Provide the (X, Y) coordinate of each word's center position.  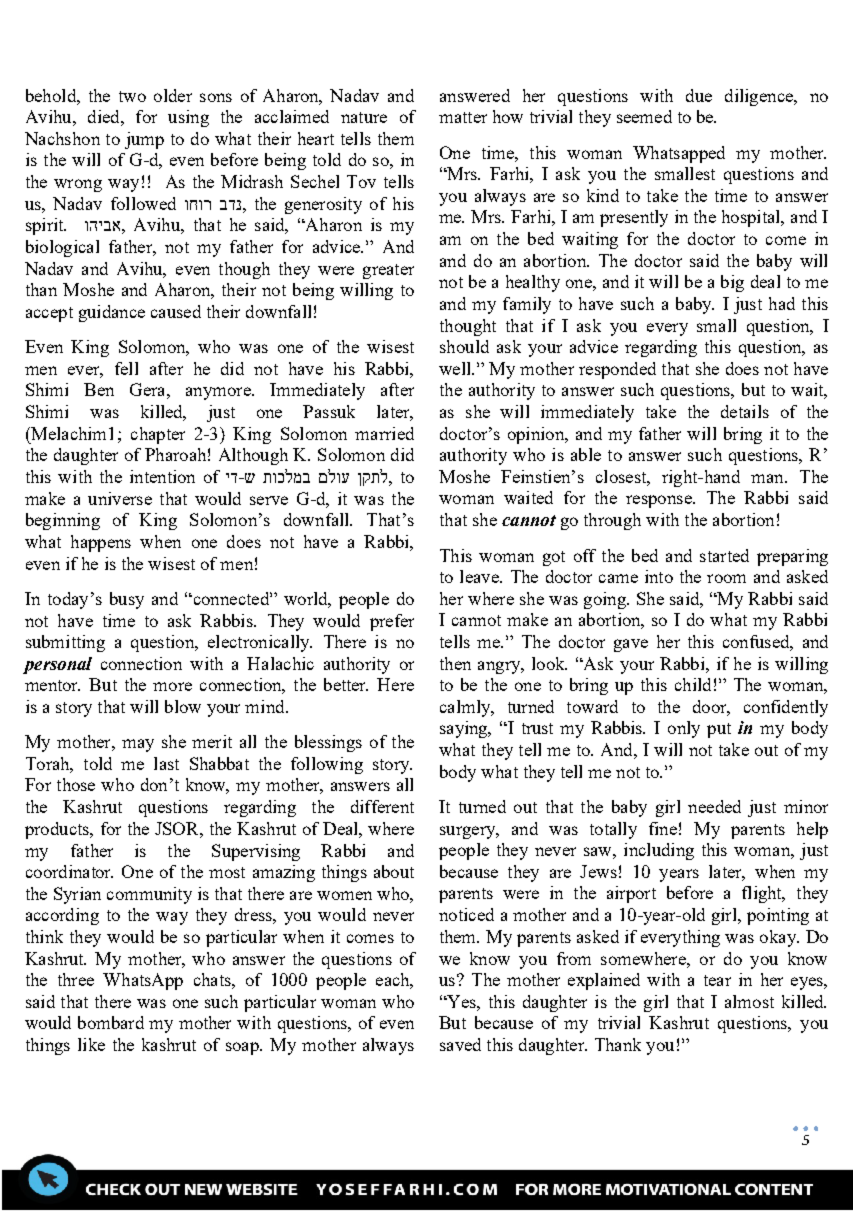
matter (463, 117)
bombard (111, 1022)
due (699, 95)
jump (144, 140)
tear (717, 980)
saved (460, 1044)
